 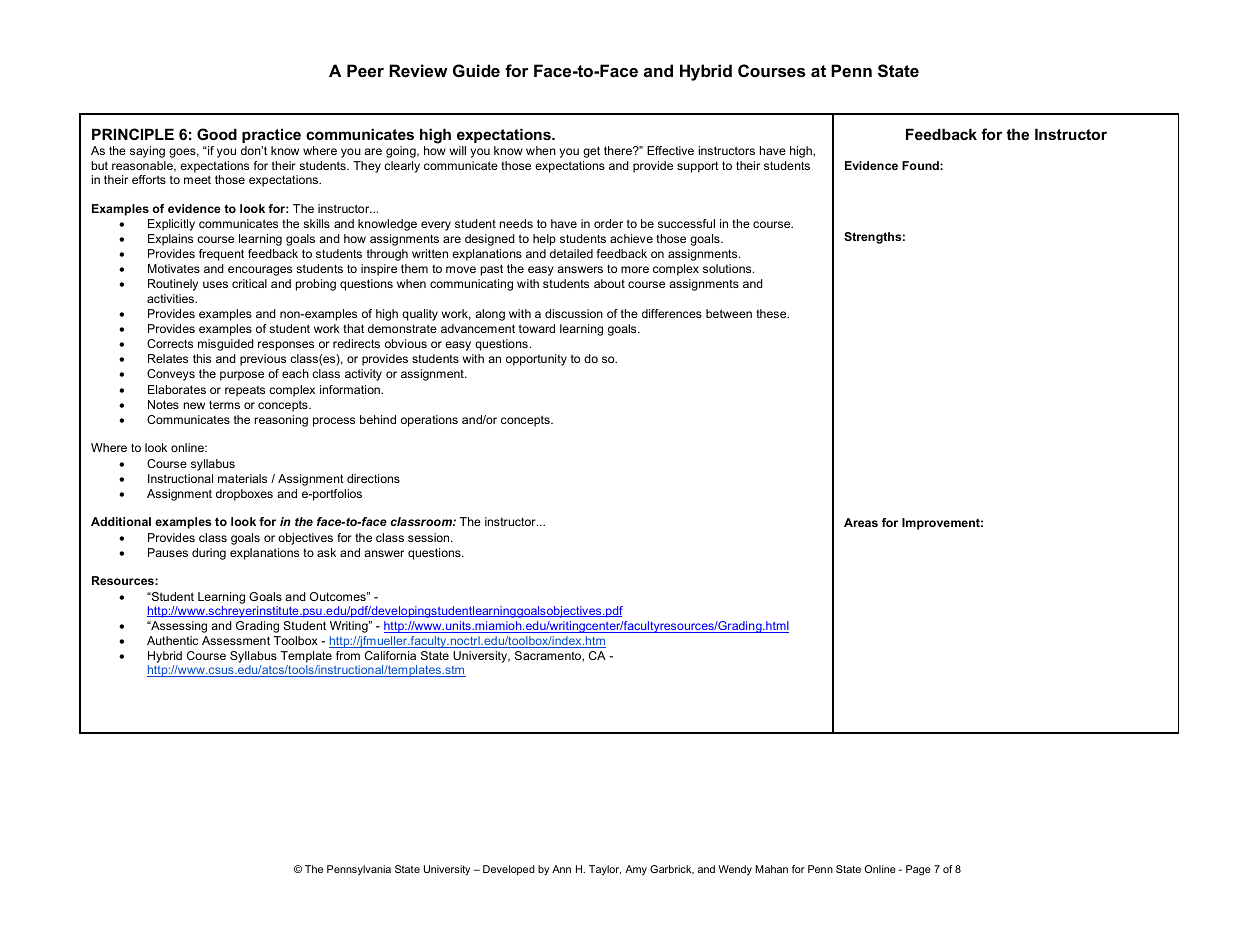 I want to click on Ann, so click(x=561, y=869).
